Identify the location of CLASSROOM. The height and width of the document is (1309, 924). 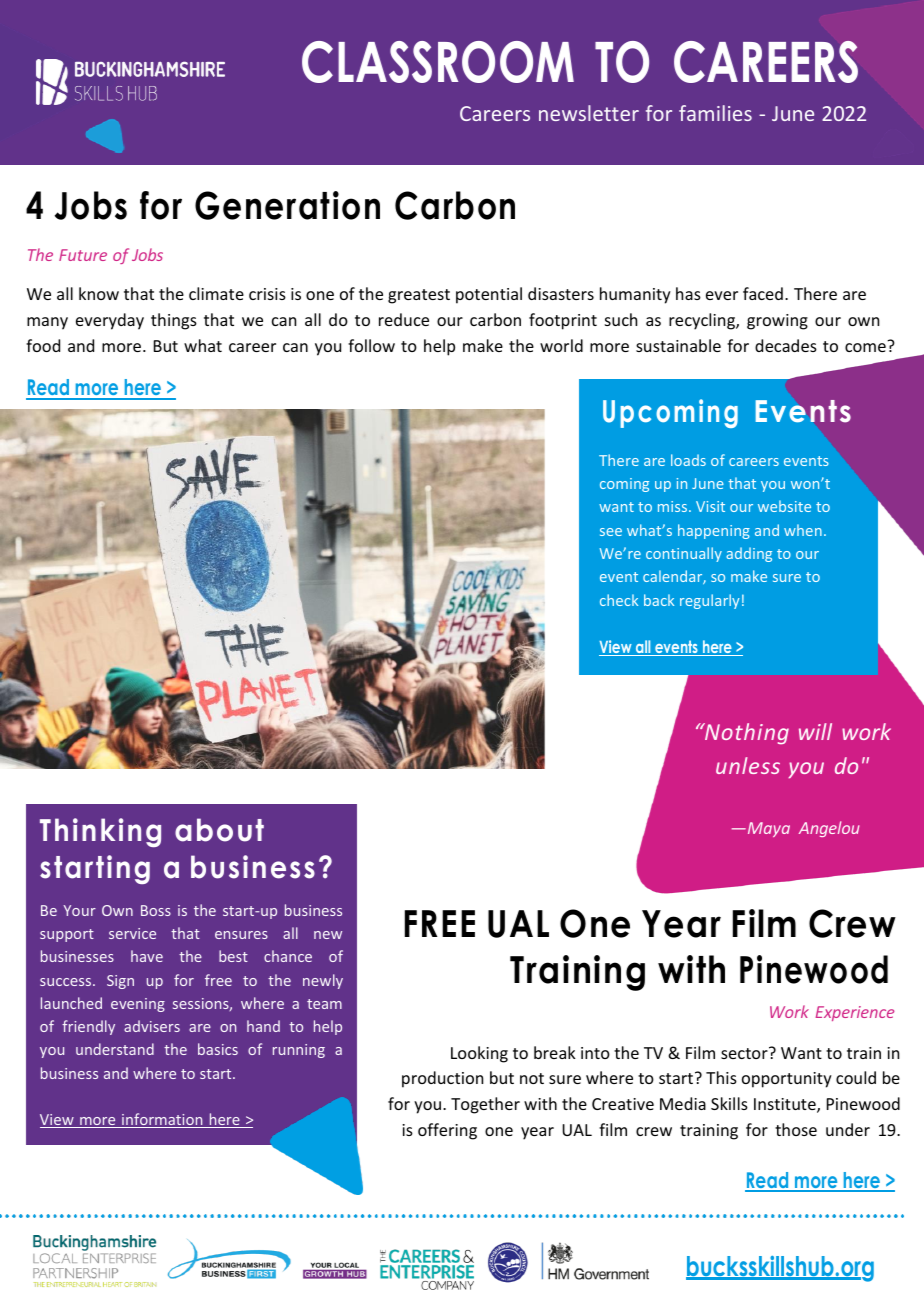
(438, 62).
